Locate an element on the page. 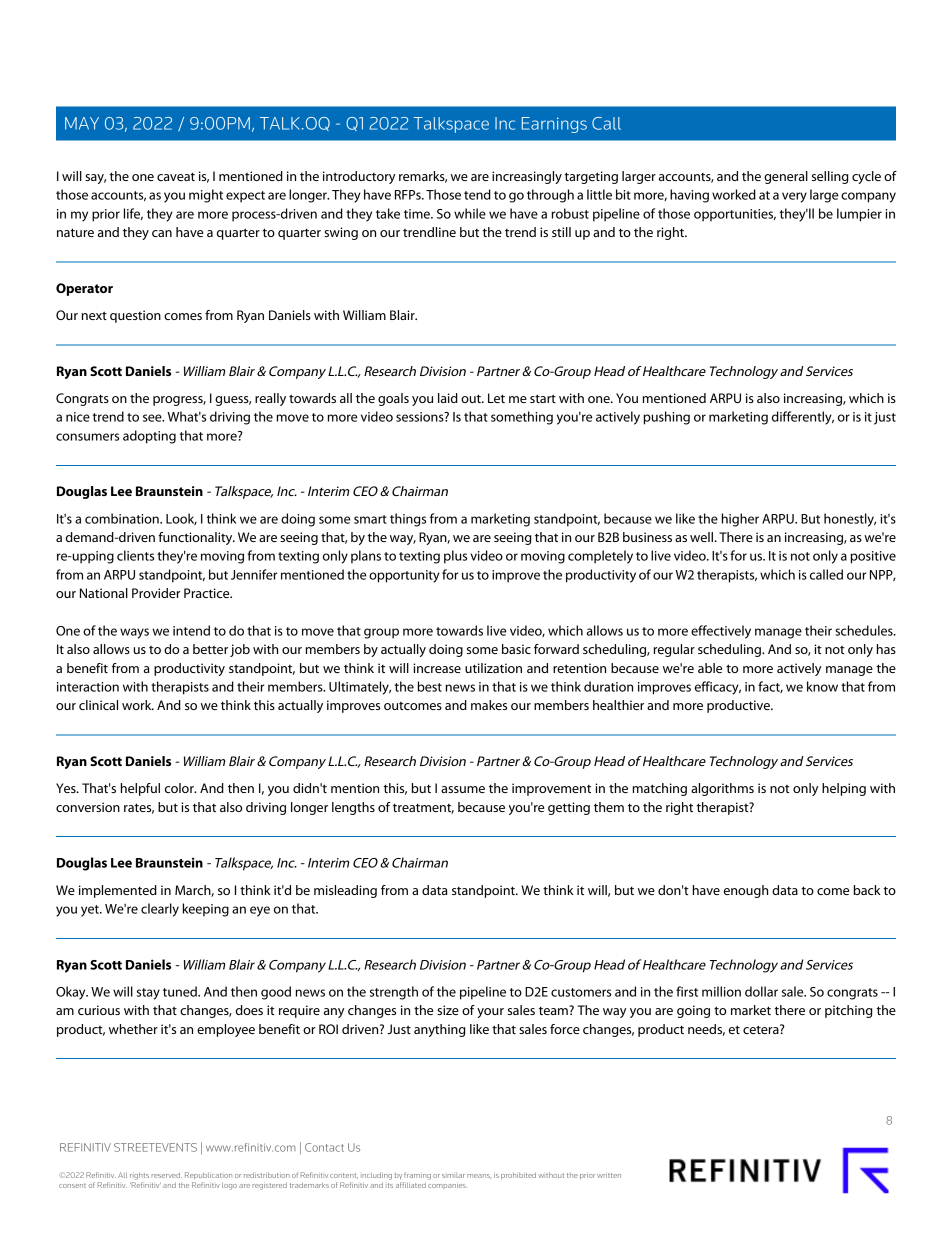 This image has width=952, height=1233. while is located at coordinates (470, 213).
